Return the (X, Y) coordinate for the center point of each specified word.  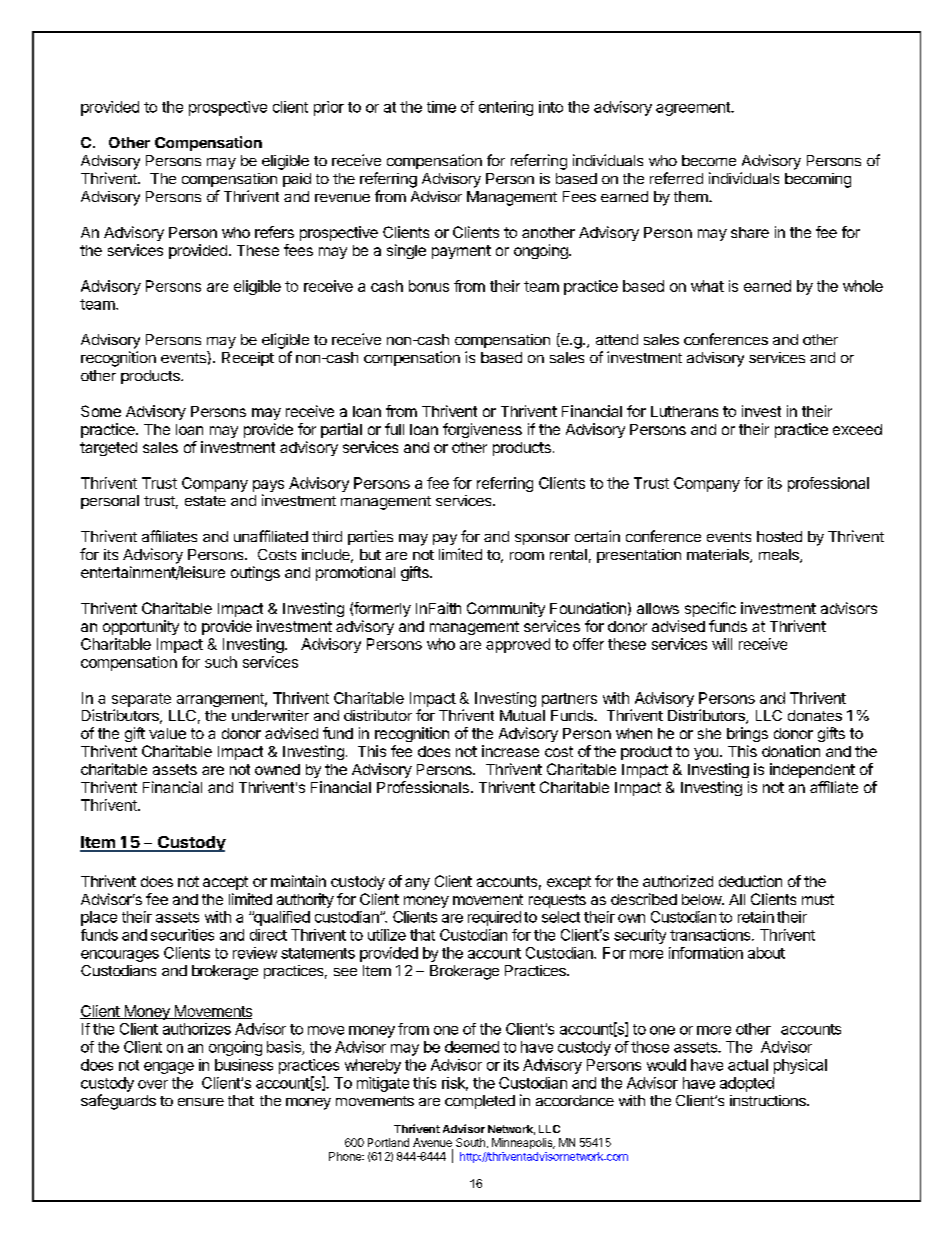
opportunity (141, 627)
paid (297, 180)
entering (506, 108)
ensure (201, 1102)
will (722, 644)
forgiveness (482, 430)
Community (506, 609)
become (709, 160)
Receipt (248, 359)
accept (225, 883)
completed (480, 1102)
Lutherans (684, 411)
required (494, 918)
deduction (750, 881)
